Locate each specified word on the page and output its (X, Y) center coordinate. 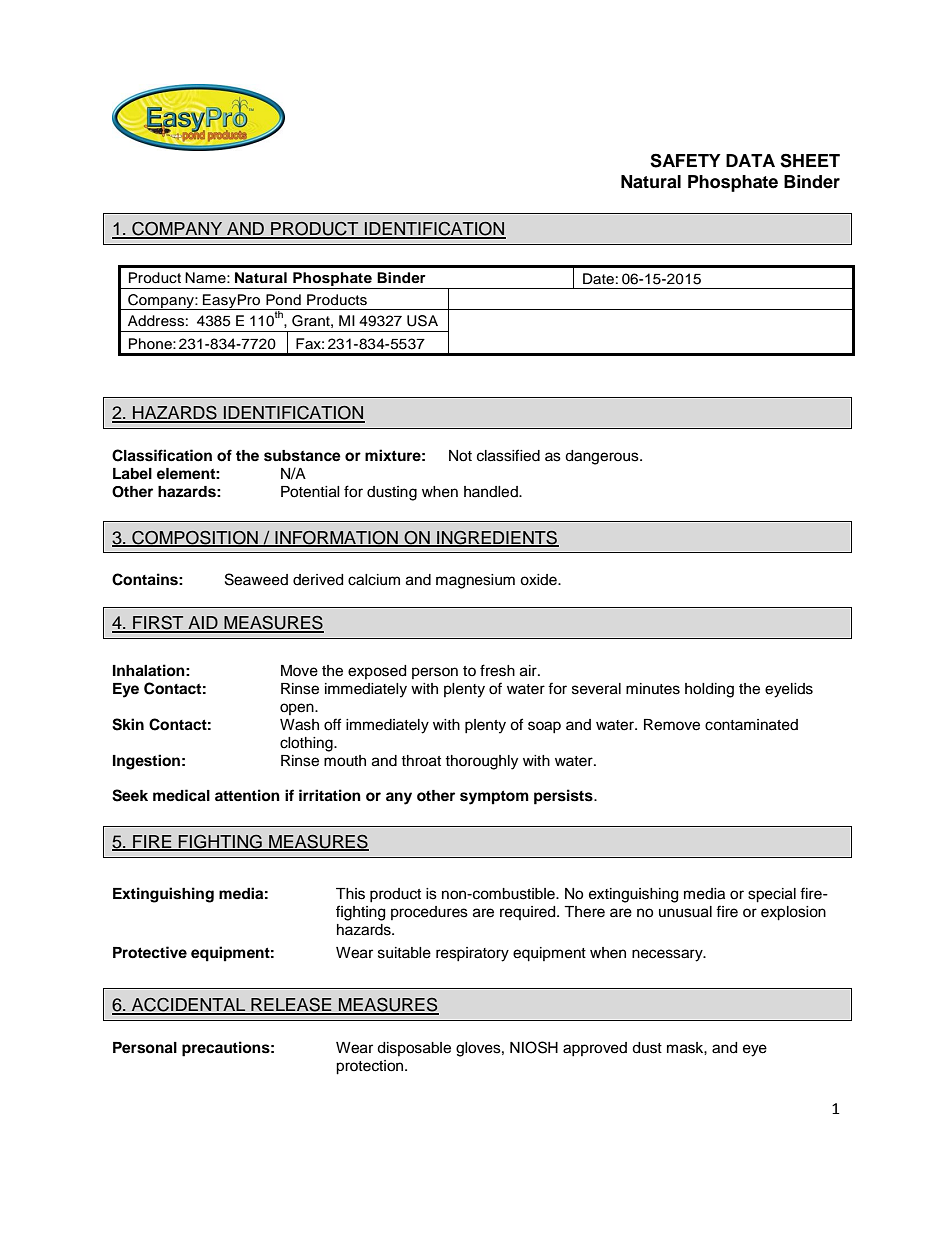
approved (595, 1049)
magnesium (475, 581)
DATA (750, 160)
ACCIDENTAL (188, 1006)
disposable (414, 1049)
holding (709, 690)
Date (598, 279)
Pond (283, 300)
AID (203, 624)
